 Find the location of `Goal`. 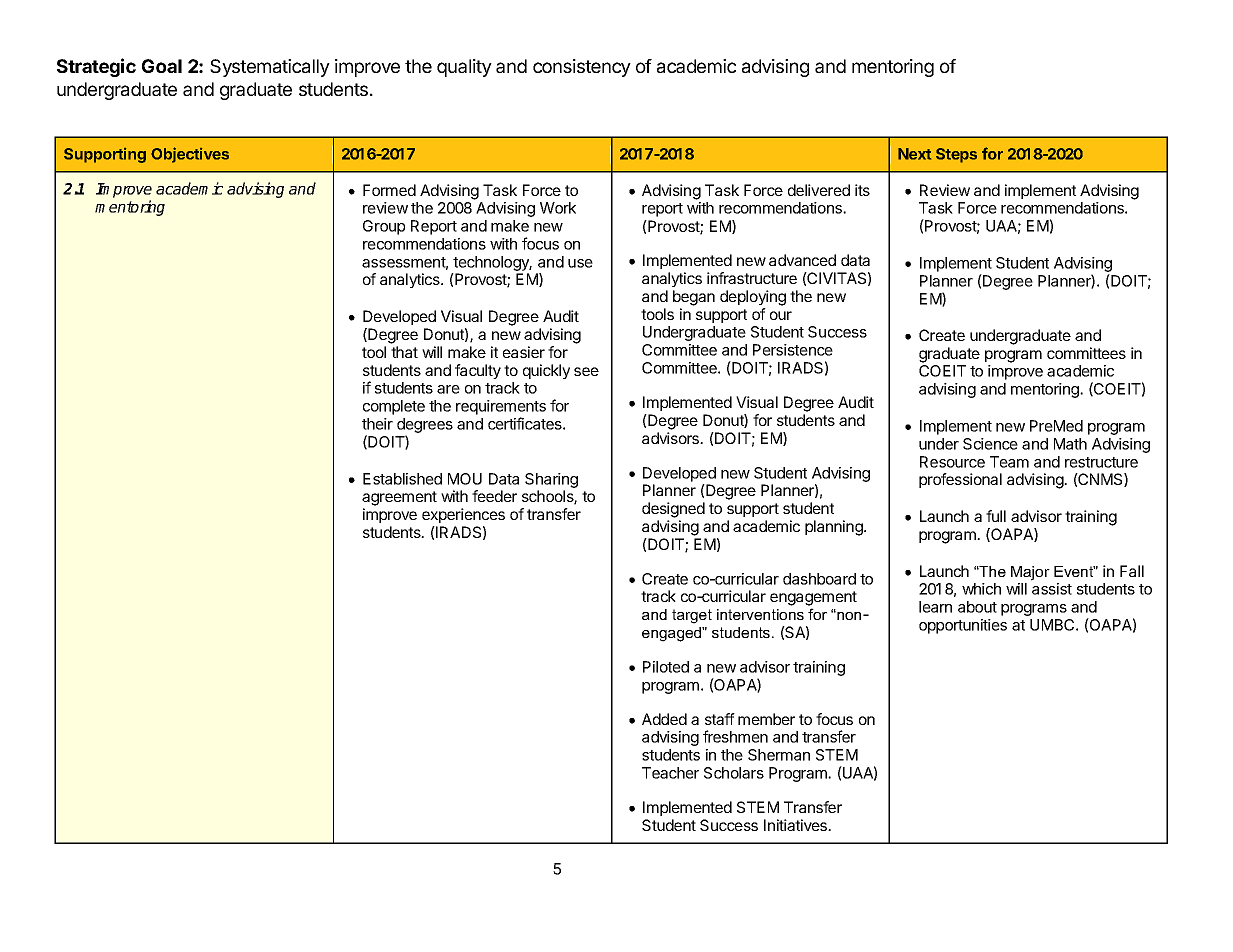

Goal is located at coordinates (162, 66).
